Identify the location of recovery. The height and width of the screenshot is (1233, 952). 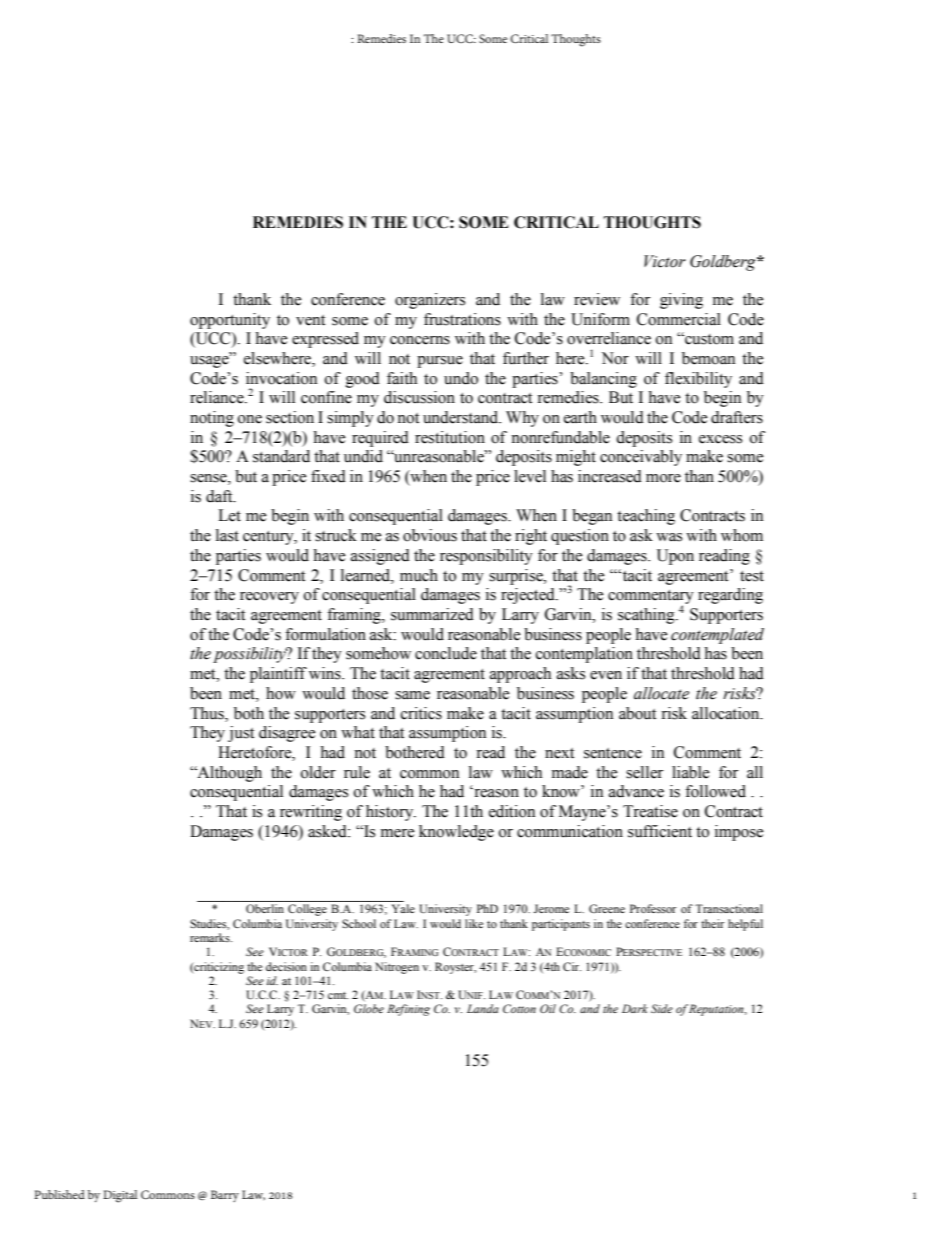
(269, 598).
